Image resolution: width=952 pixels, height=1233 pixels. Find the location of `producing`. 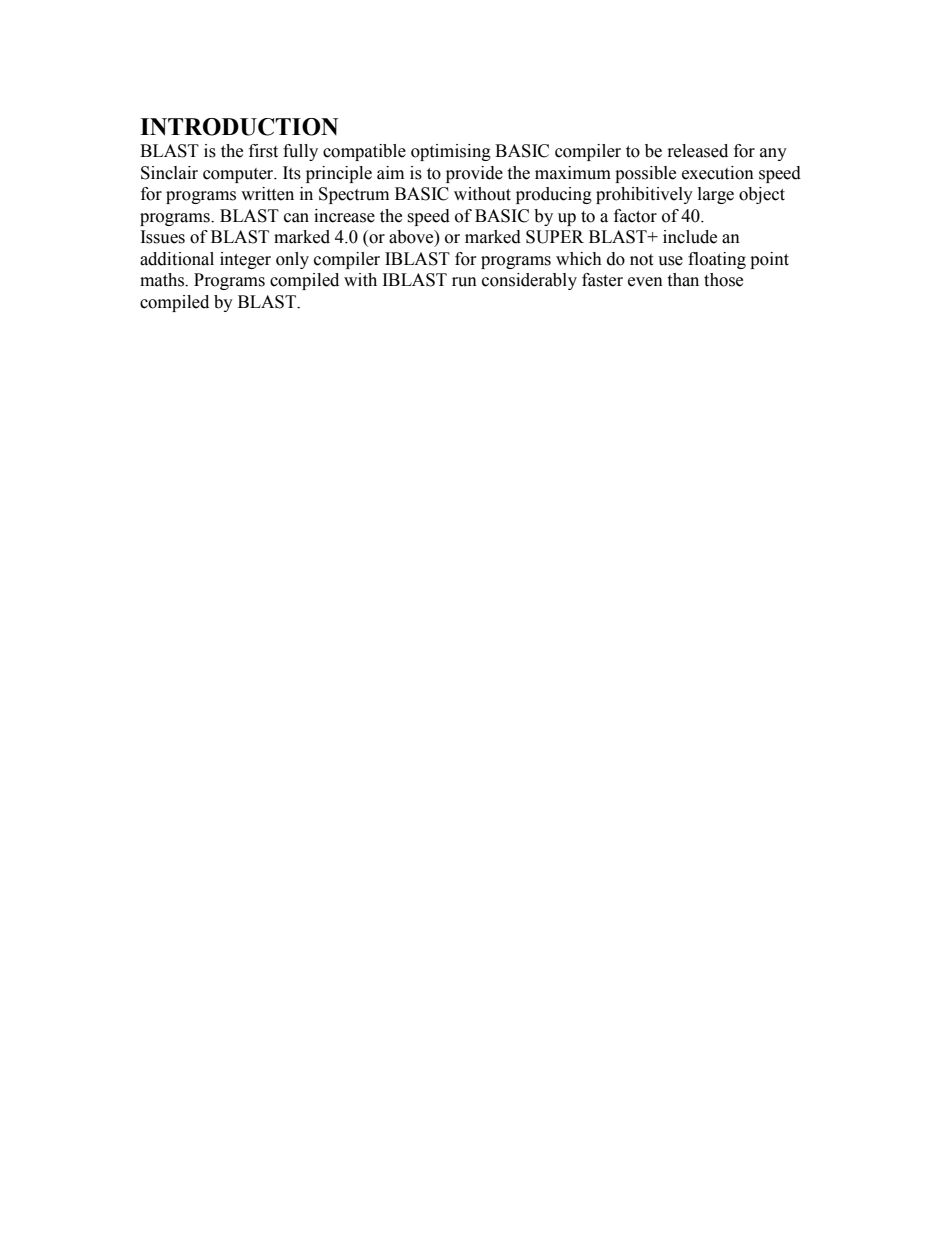

producing is located at coordinates (554, 195).
